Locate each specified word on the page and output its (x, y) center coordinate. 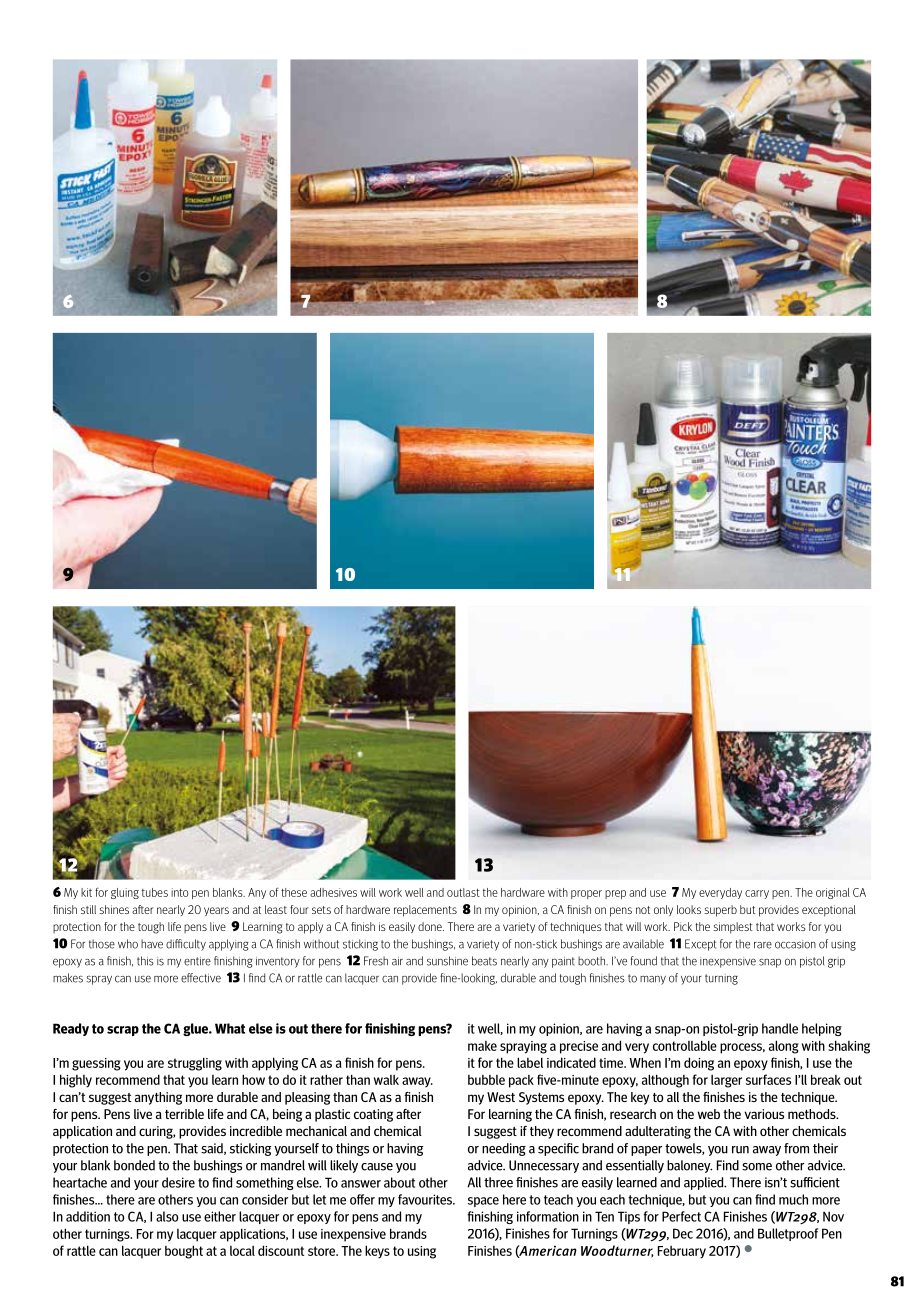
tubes (155, 892)
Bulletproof (788, 1234)
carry (757, 894)
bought (184, 1252)
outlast (463, 892)
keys (377, 1252)
